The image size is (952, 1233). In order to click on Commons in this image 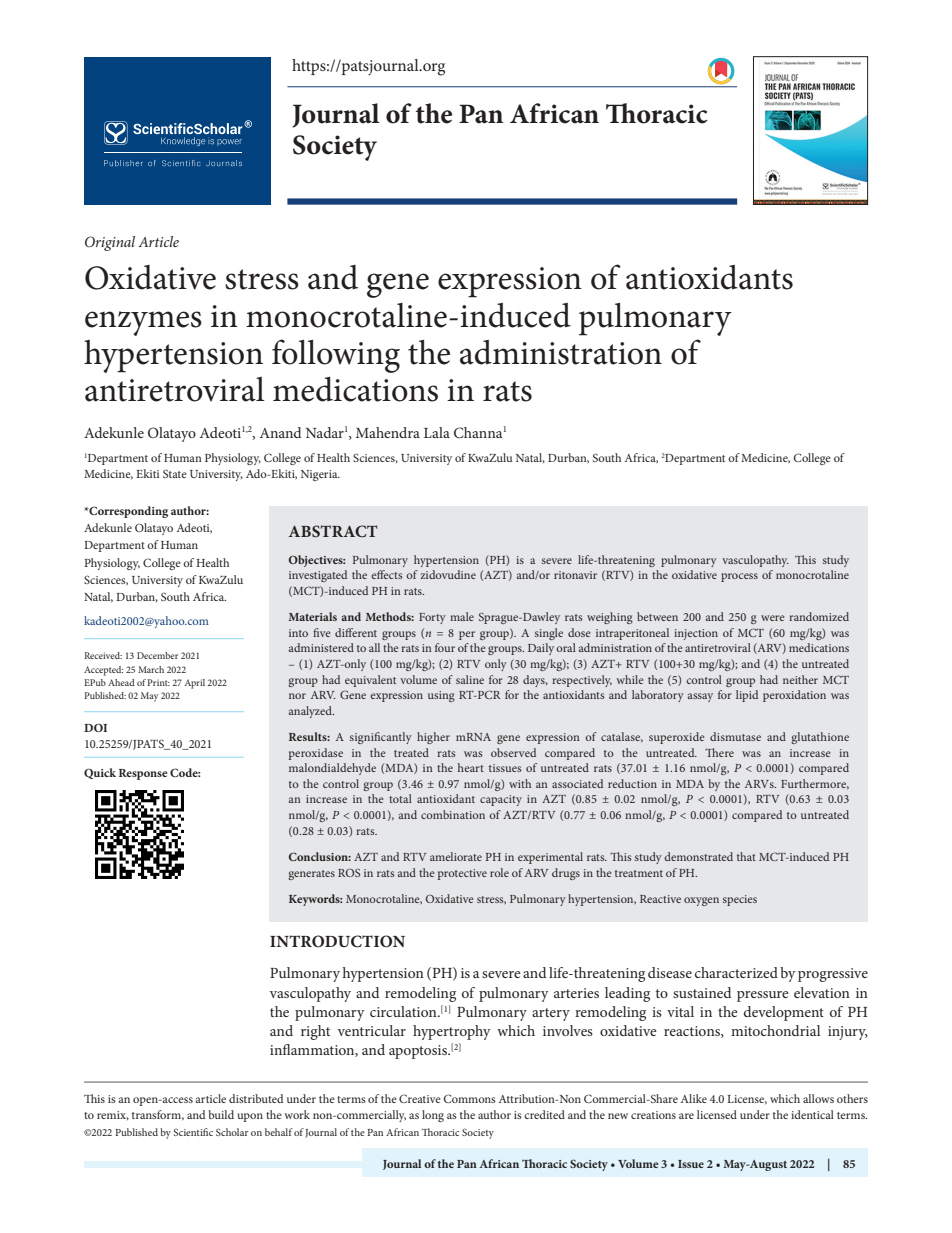, I will do `click(470, 1098)`.
